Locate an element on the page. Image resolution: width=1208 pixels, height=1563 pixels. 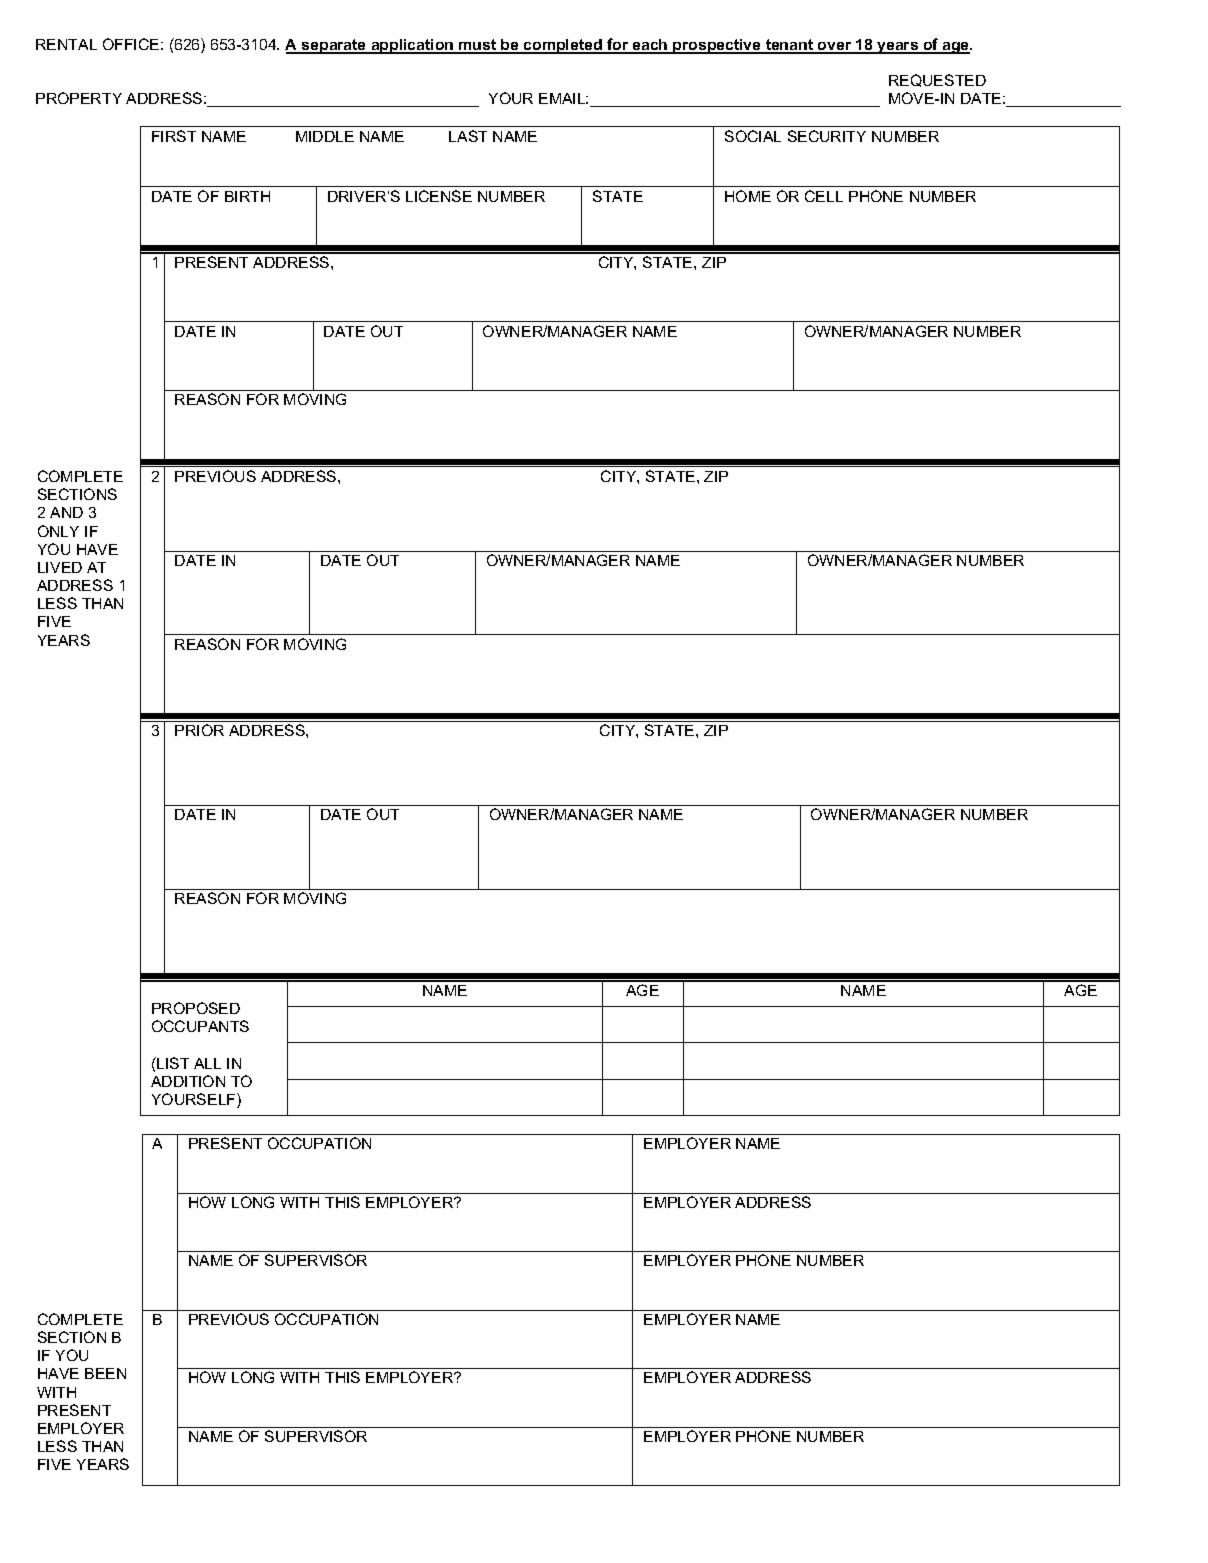
must is located at coordinates (478, 46).
